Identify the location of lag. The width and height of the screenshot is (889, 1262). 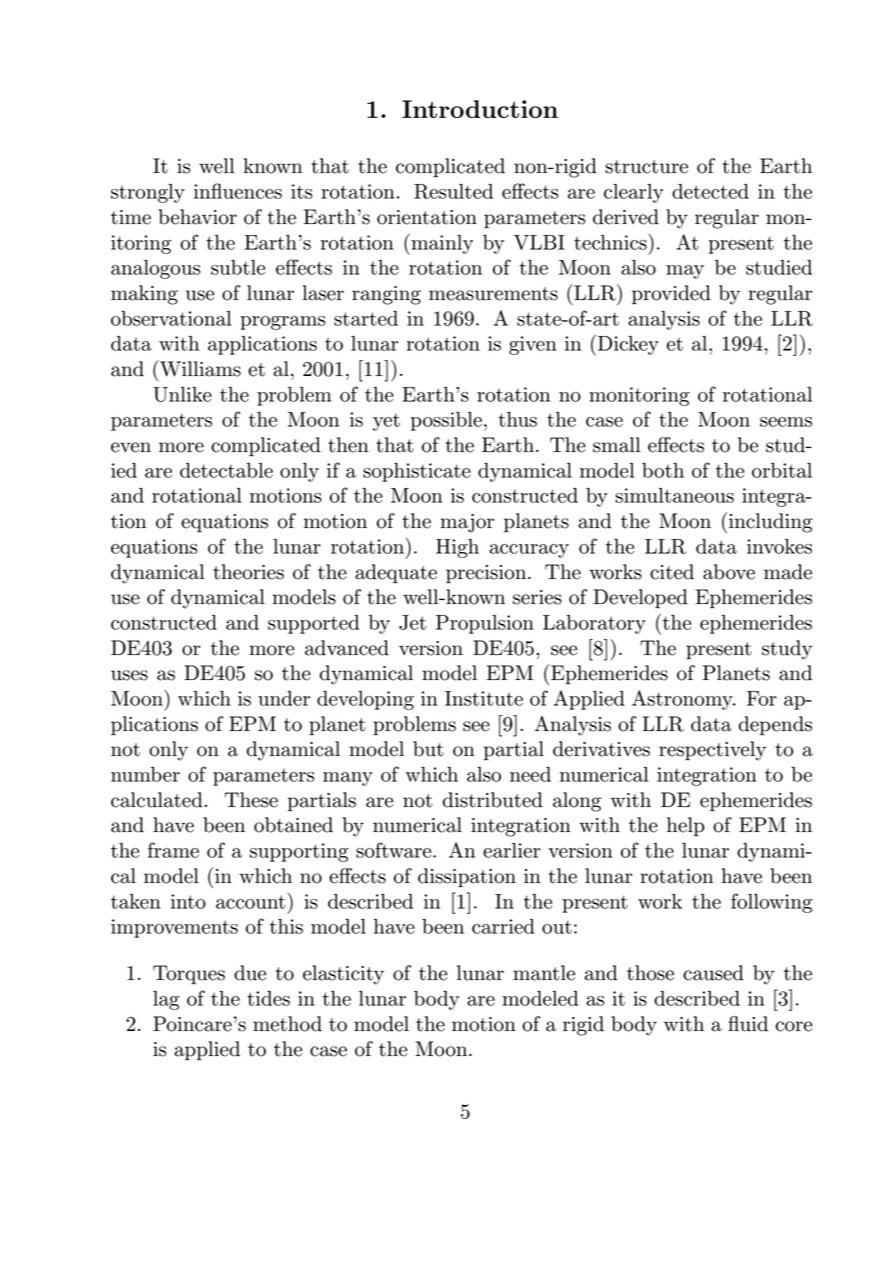
(166, 1000).
